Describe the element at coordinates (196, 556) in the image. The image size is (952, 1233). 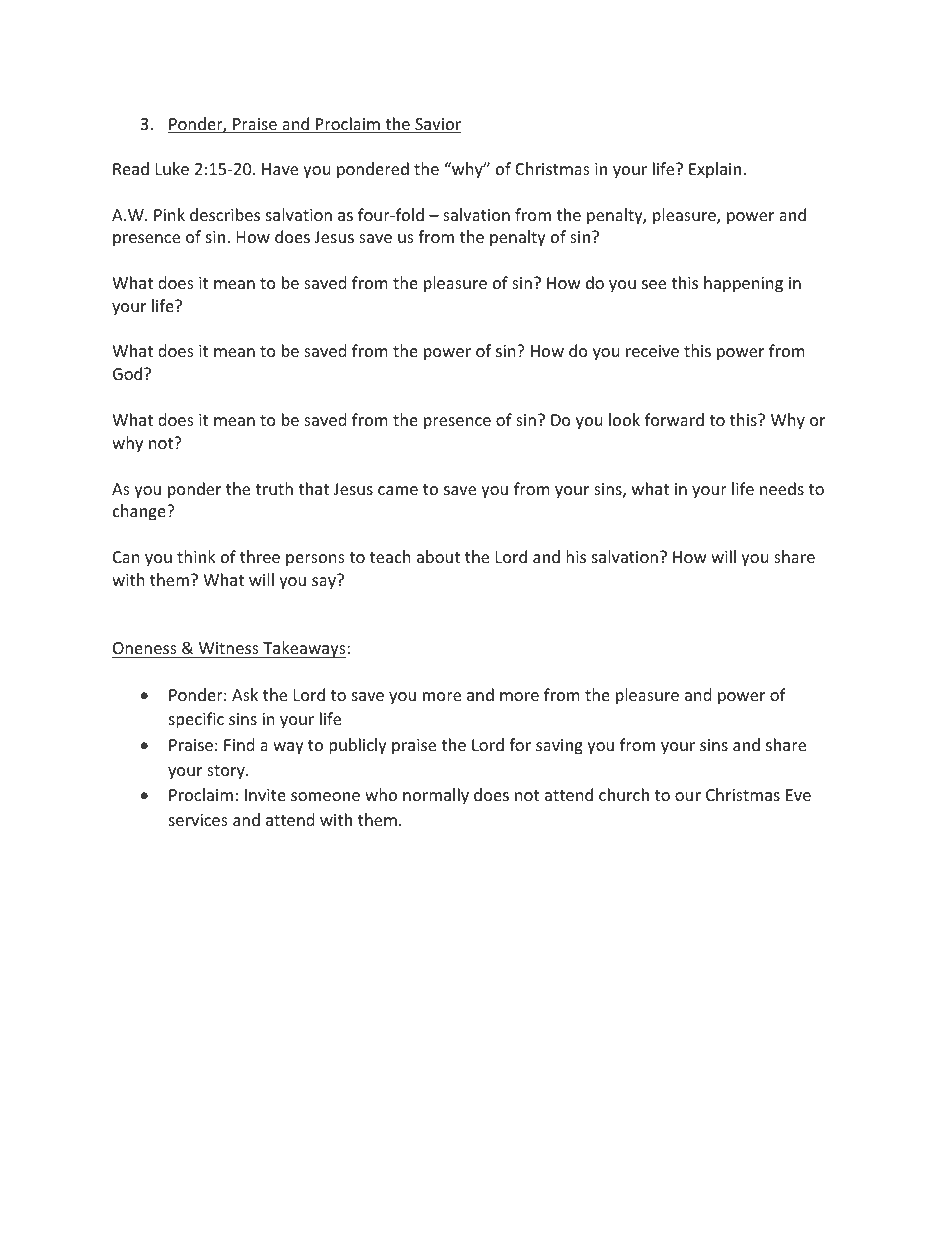
I see `think` at that location.
